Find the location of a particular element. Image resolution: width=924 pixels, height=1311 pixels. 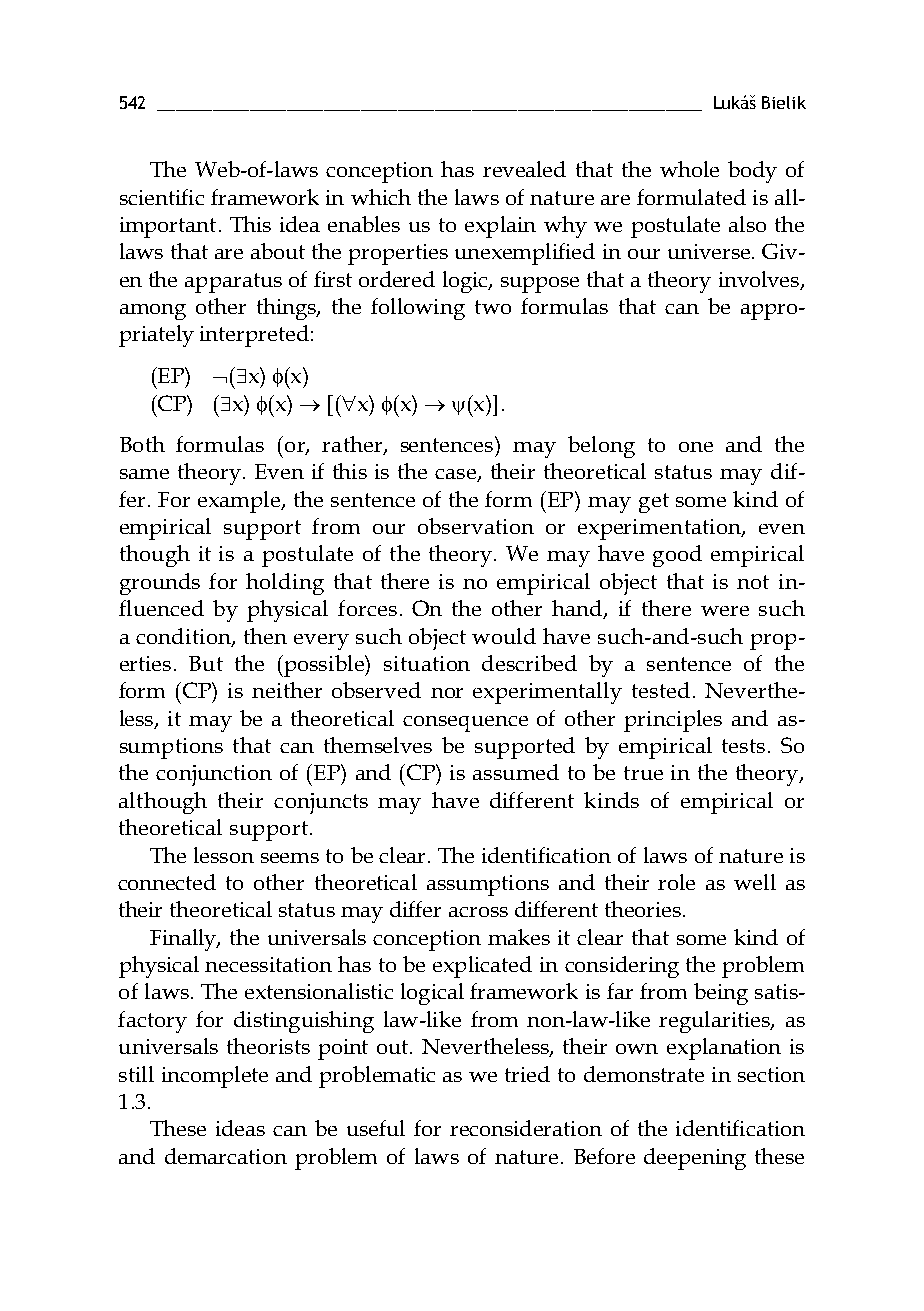

condition is located at coordinates (184, 637).
